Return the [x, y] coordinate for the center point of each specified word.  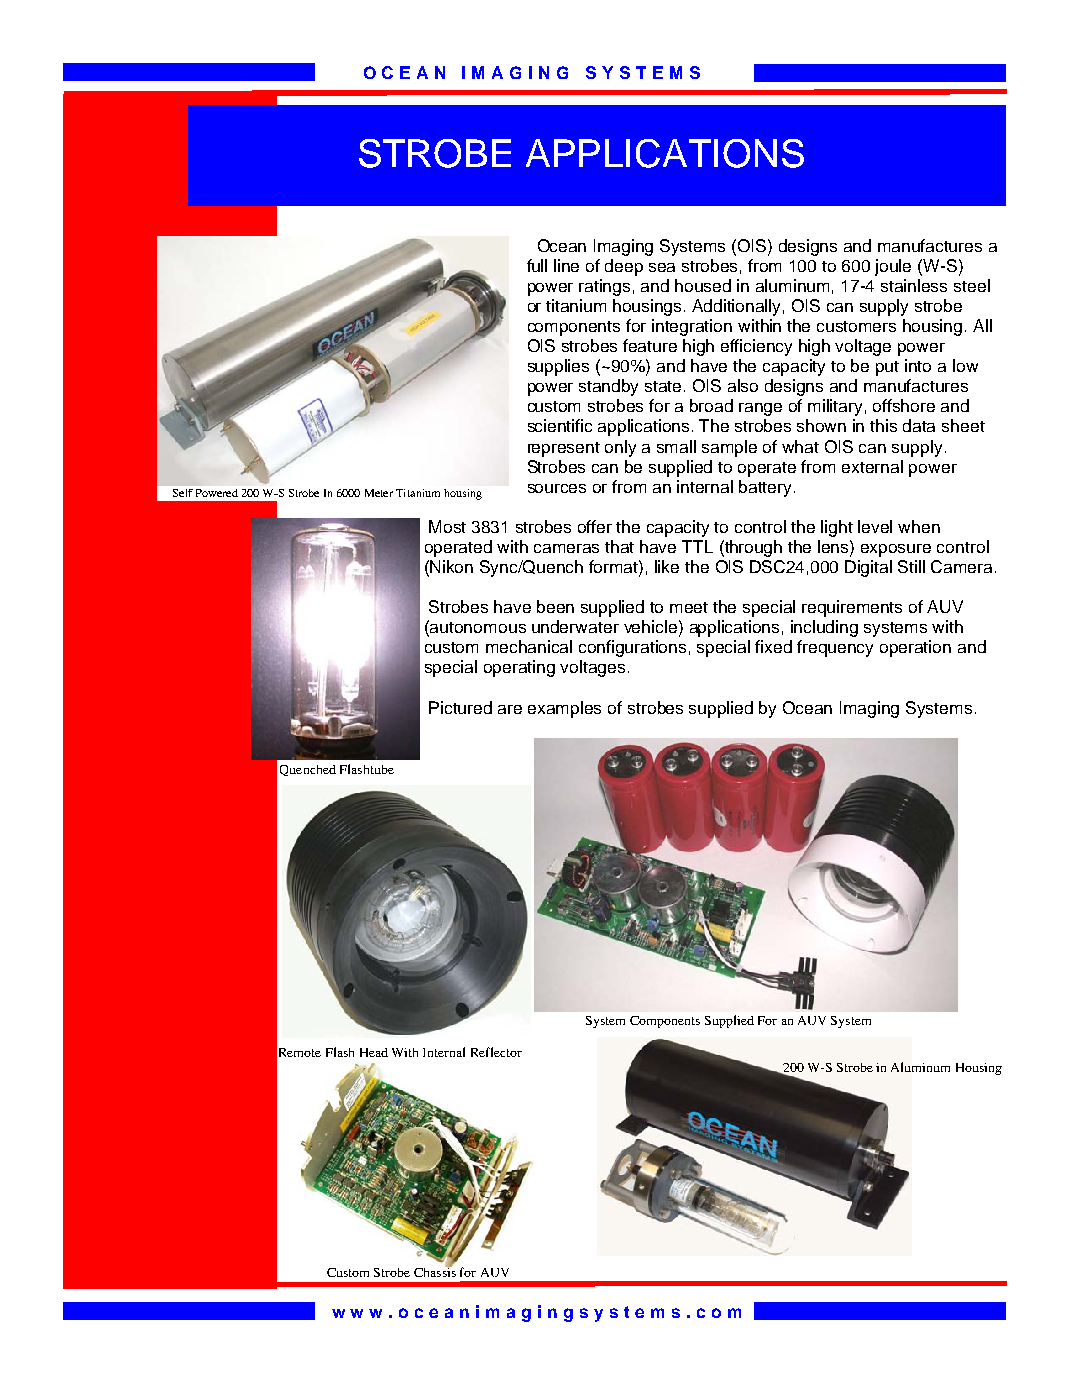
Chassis [435, 1271]
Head [374, 1052]
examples [564, 709]
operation [915, 648]
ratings [604, 287]
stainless [914, 285]
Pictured [460, 707]
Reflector [496, 1052]
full [537, 265]
